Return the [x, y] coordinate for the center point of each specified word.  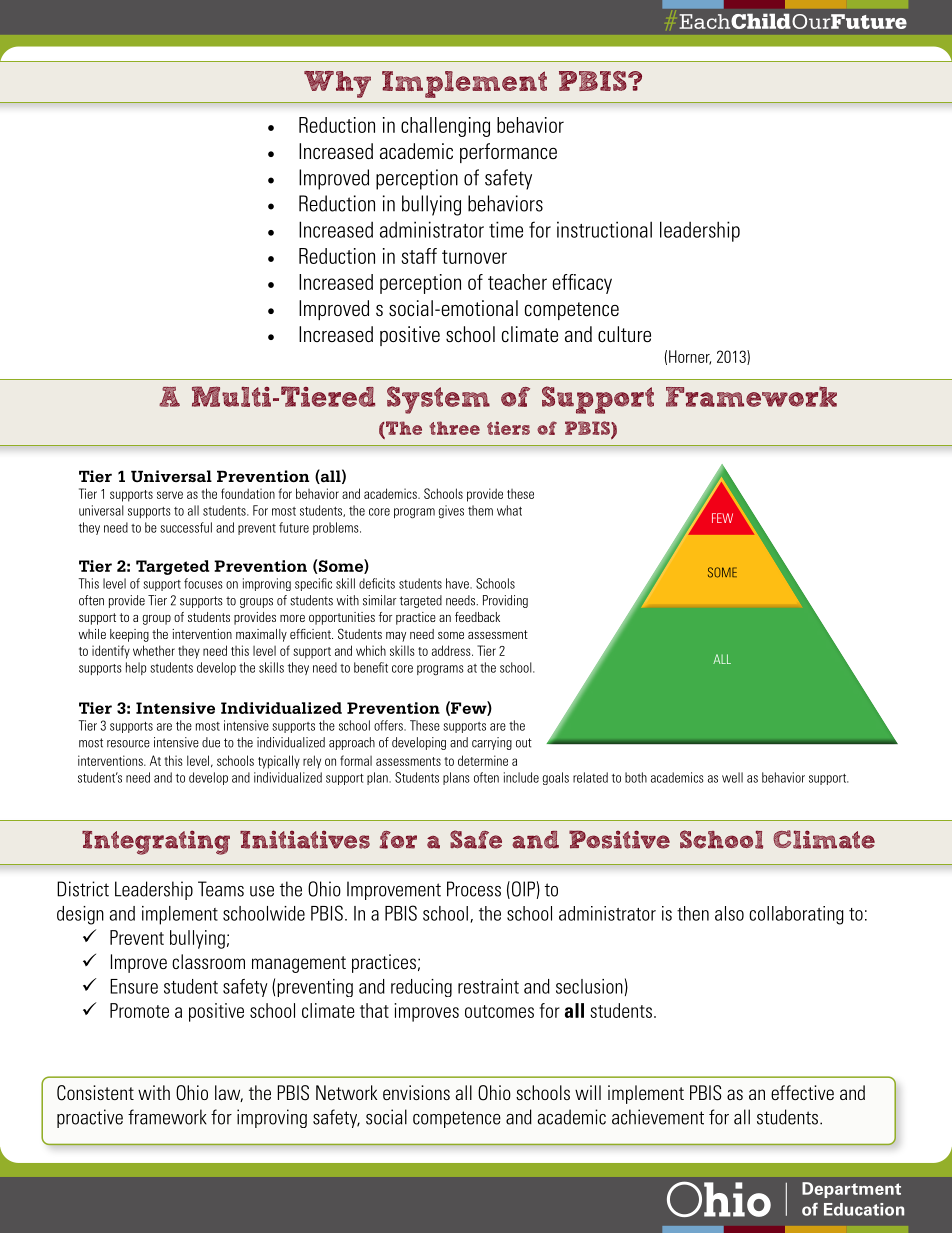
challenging [445, 127]
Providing [505, 601]
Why [337, 84]
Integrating [156, 842]
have [458, 583]
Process [474, 889]
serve [170, 495]
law [229, 1093]
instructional [604, 229]
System [438, 400]
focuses [203, 583]
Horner [690, 357]
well [732, 777]
